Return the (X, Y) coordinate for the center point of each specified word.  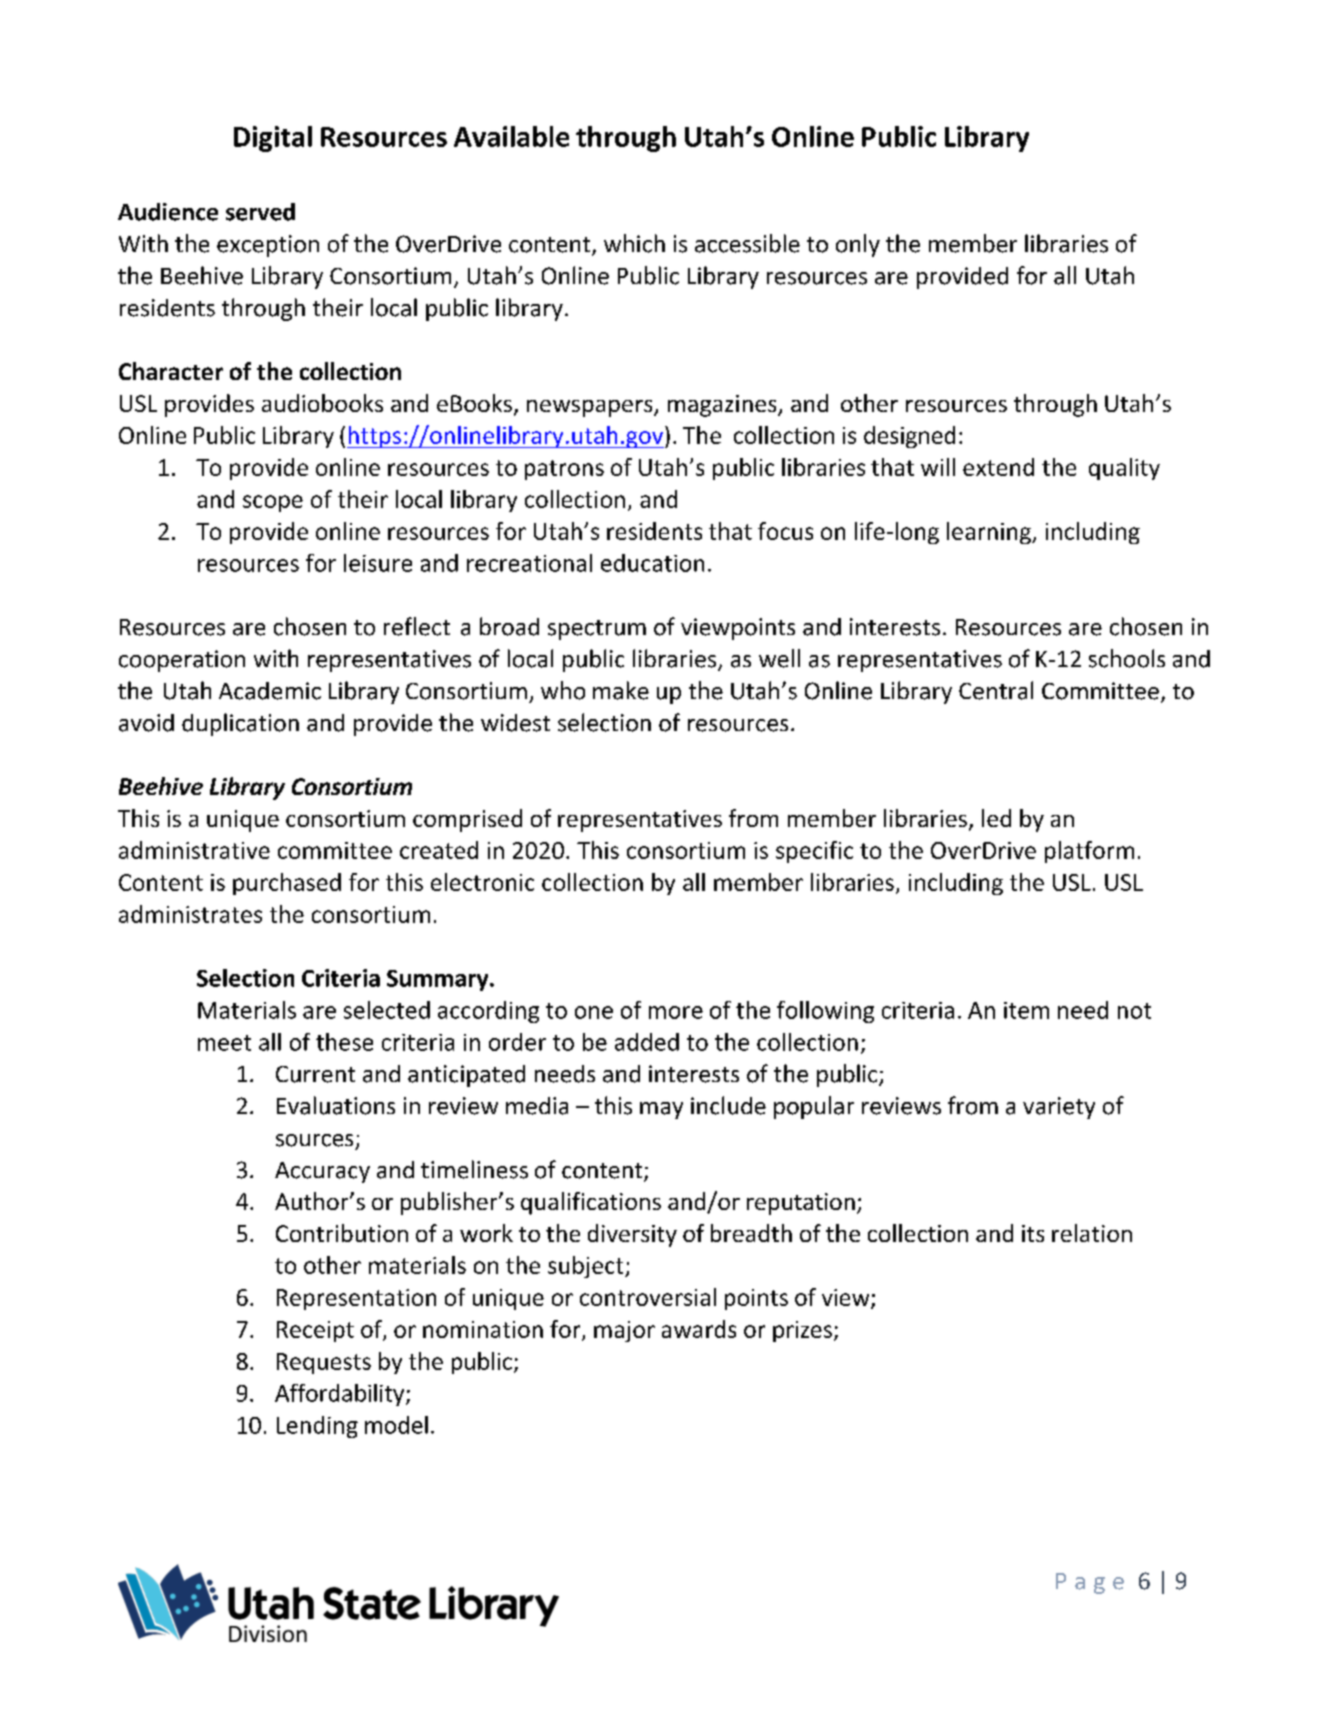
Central (996, 690)
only (858, 245)
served (260, 212)
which (634, 243)
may (661, 1110)
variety (1059, 1108)
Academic (270, 691)
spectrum (597, 630)
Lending (317, 1427)
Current (315, 1074)
